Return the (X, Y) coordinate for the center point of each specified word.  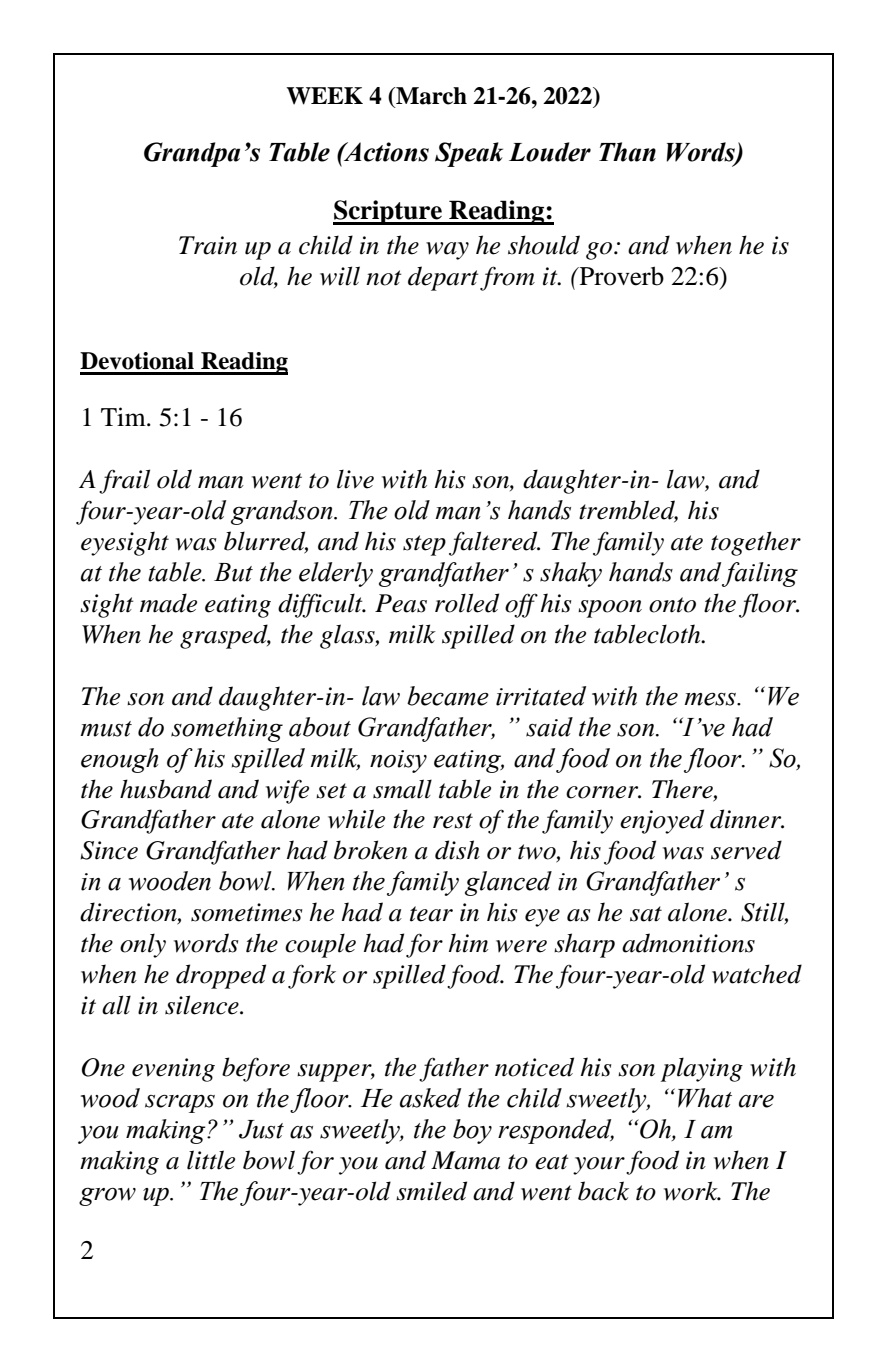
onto (672, 605)
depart (443, 278)
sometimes (247, 912)
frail (124, 481)
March (430, 96)
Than (627, 152)
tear (431, 914)
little (211, 1160)
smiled (431, 1191)
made (168, 603)
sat (646, 914)
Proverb (620, 276)
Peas (401, 603)
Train (208, 245)
